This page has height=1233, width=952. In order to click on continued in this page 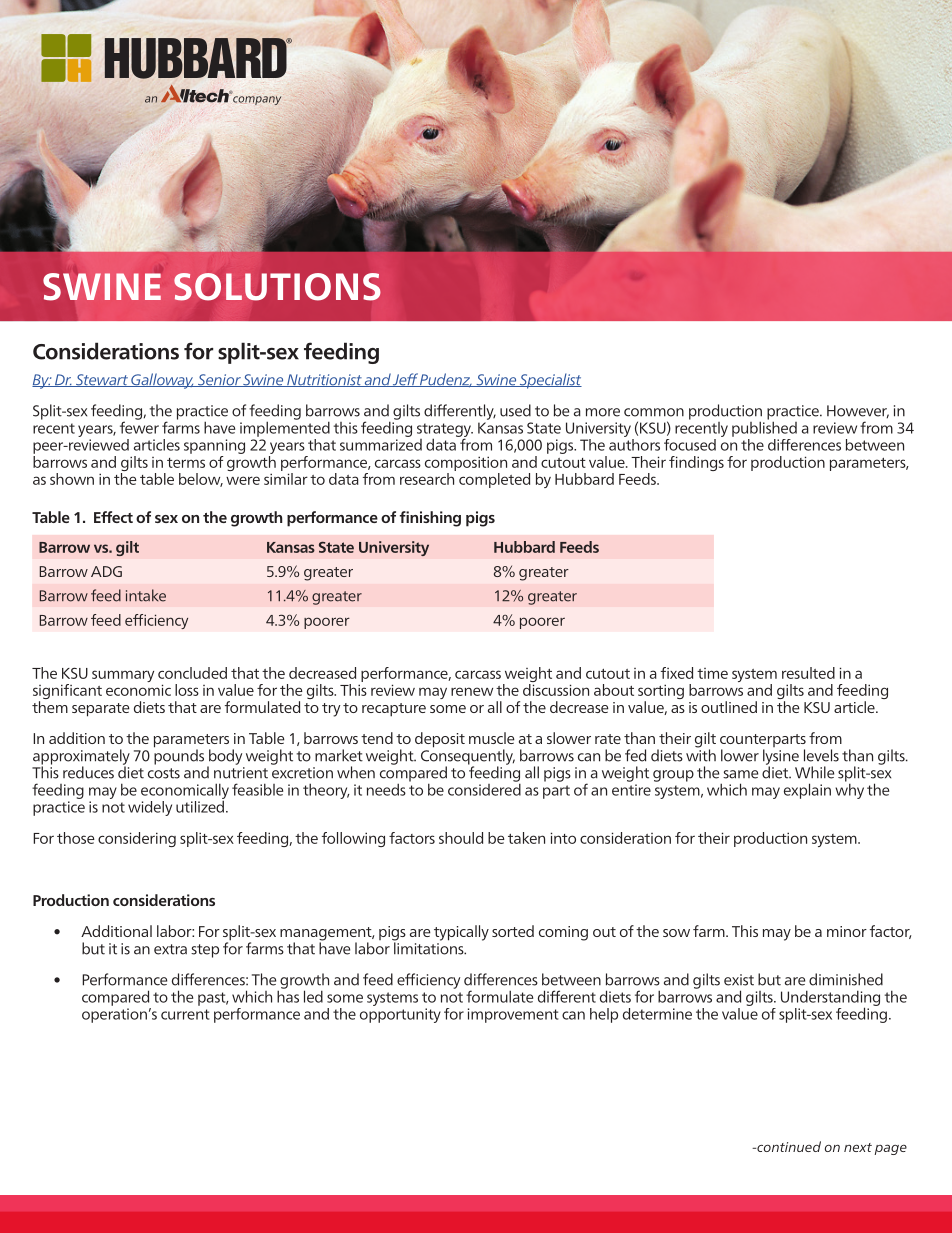, I will do `click(788, 1146)`.
